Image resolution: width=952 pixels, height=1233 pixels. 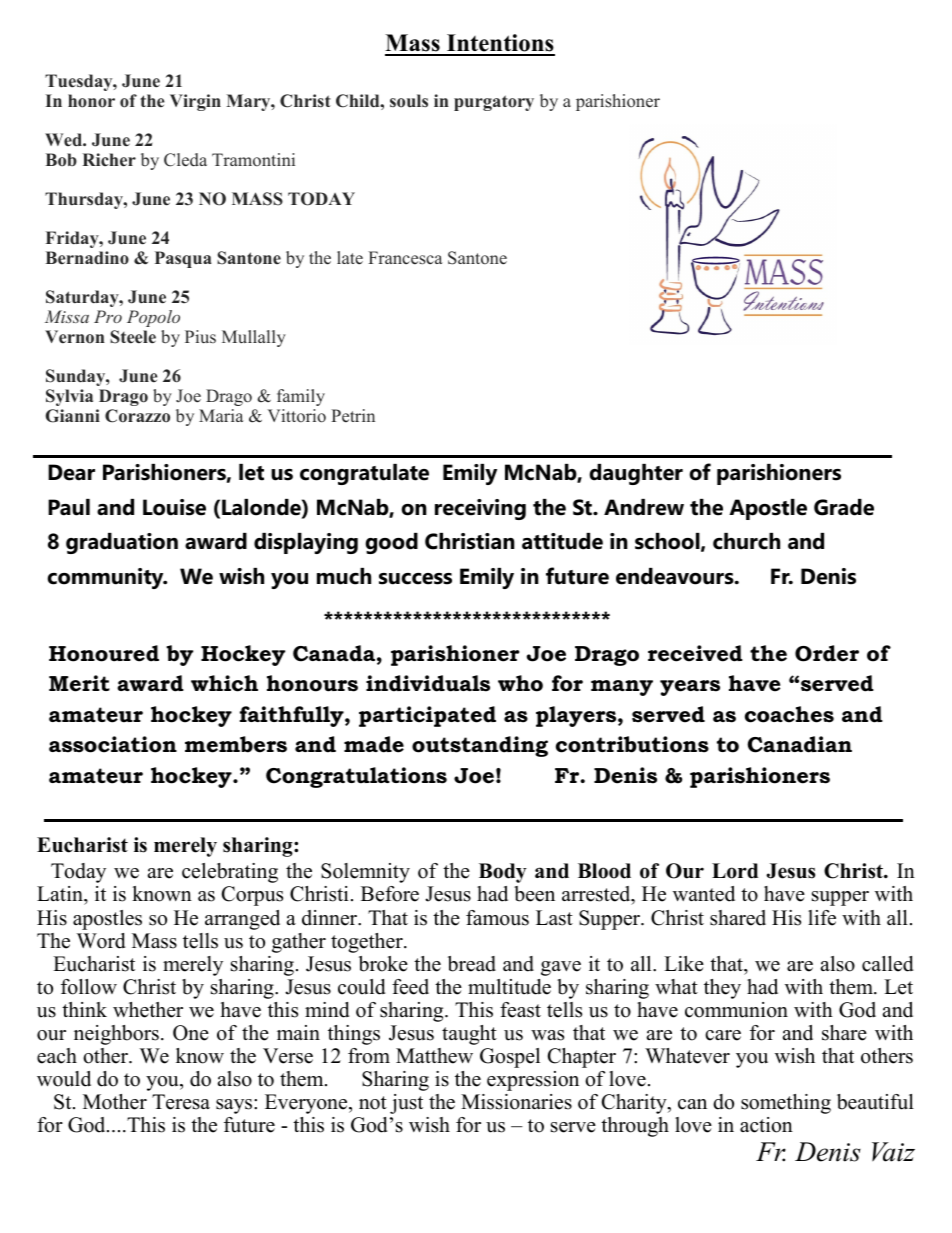 I want to click on souls, so click(x=409, y=101).
